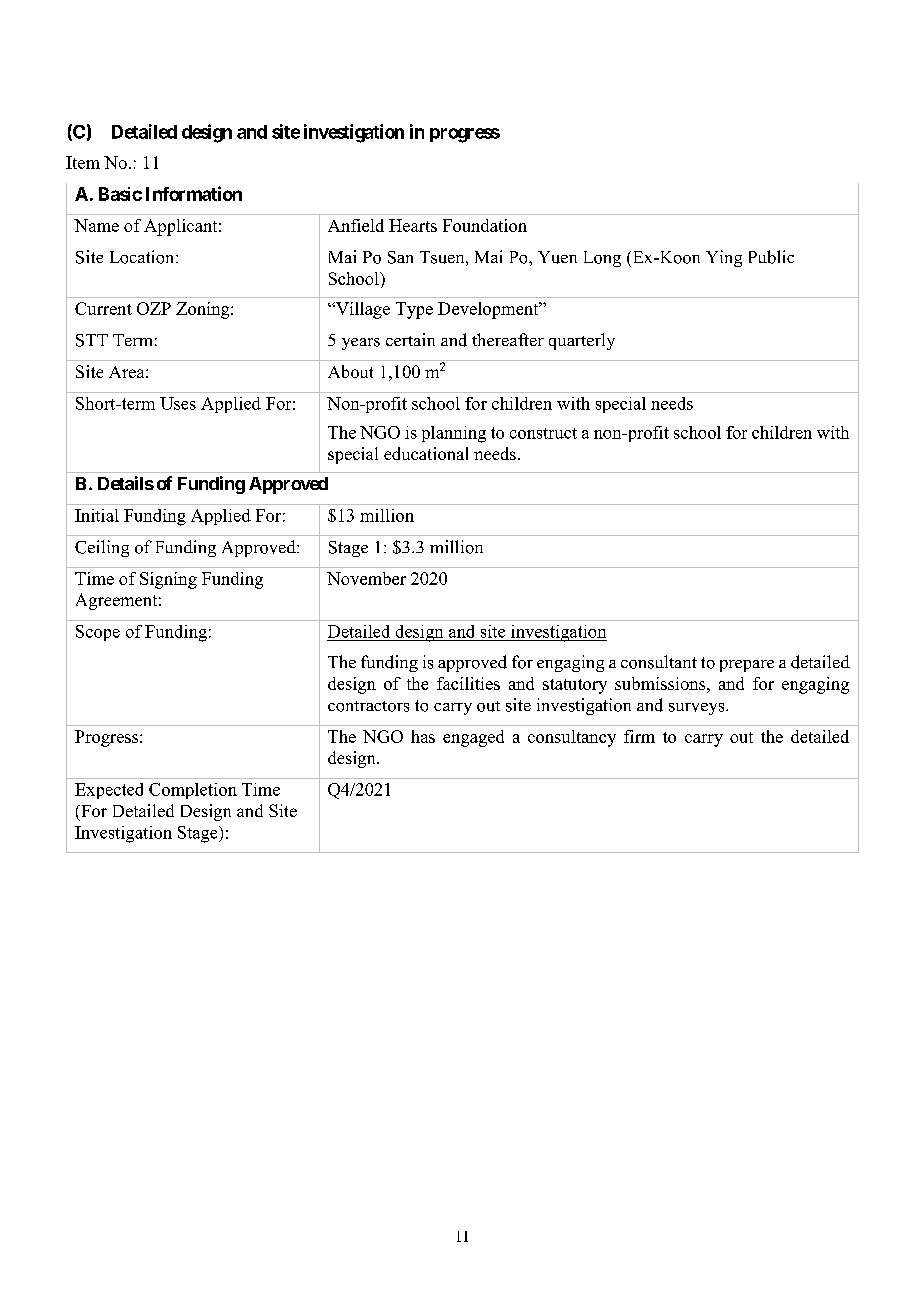  I want to click on November, so click(366, 578).
